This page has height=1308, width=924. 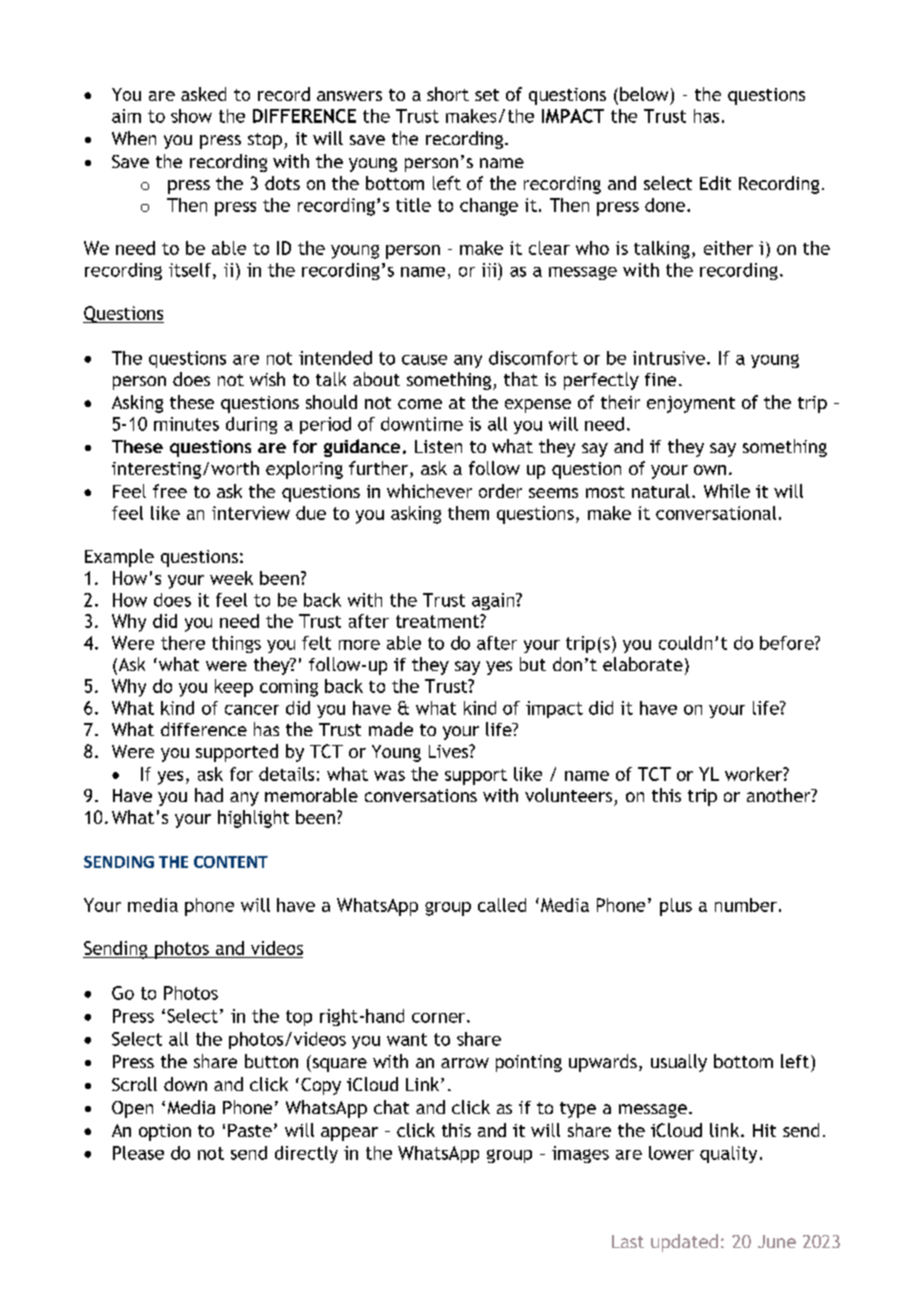 I want to click on whichever, so click(x=429, y=491).
